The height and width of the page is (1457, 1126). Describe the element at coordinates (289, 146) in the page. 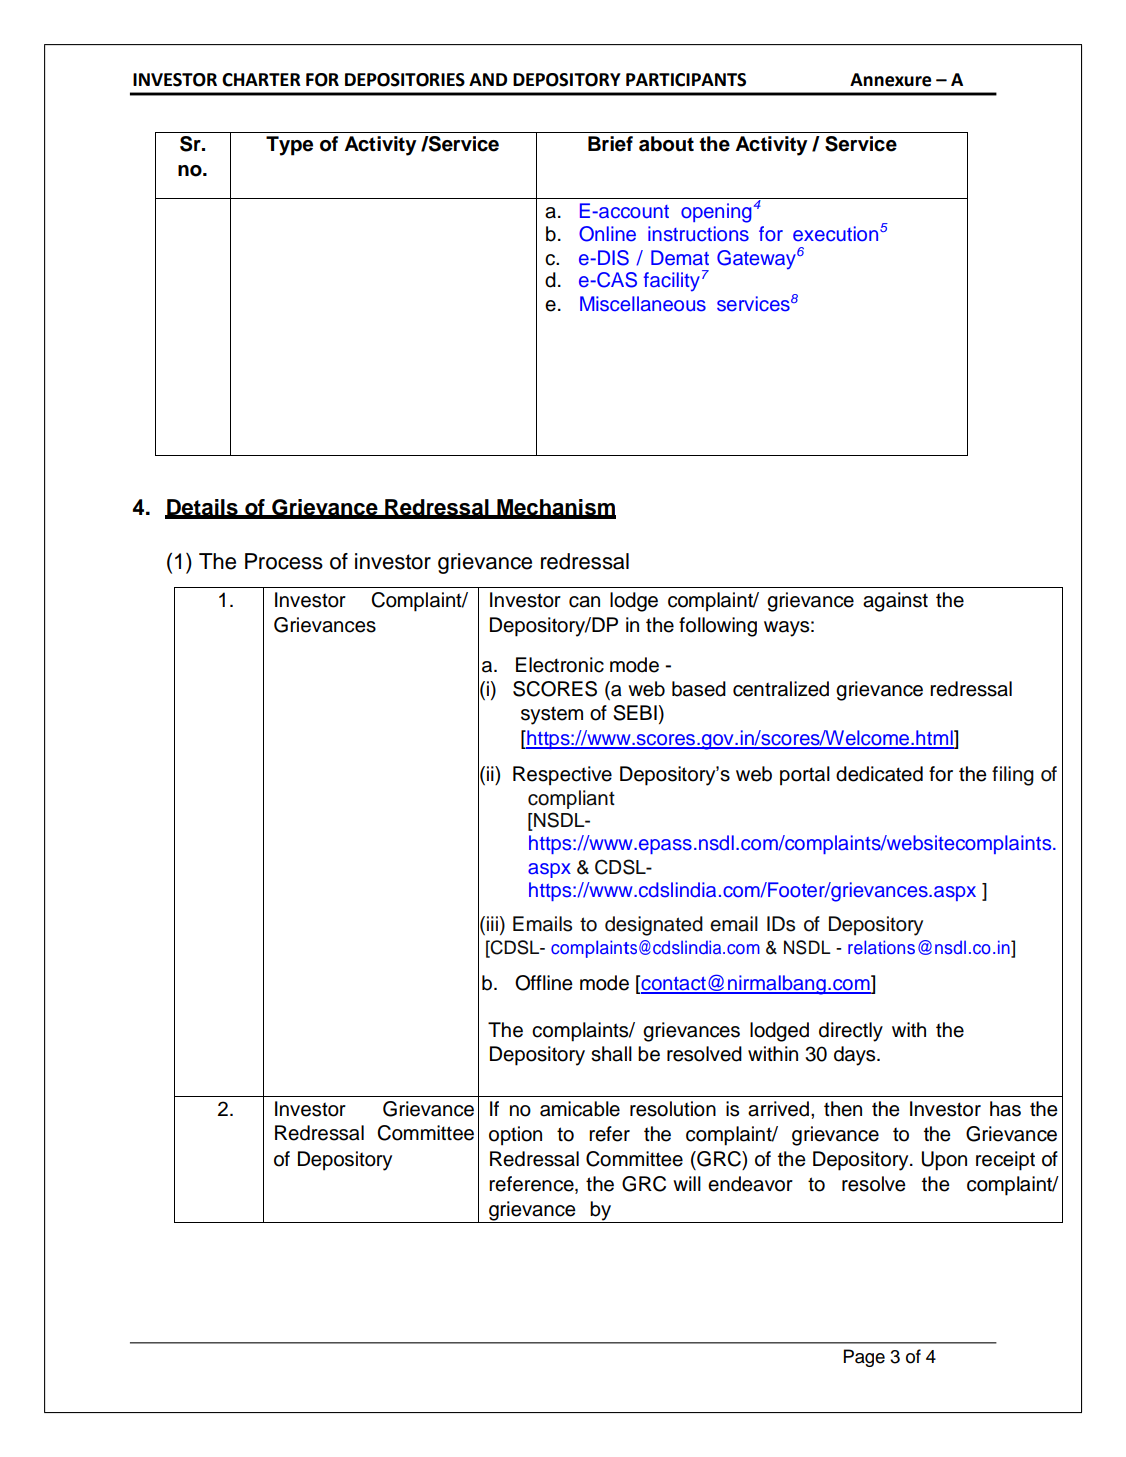

I see `Type` at that location.
